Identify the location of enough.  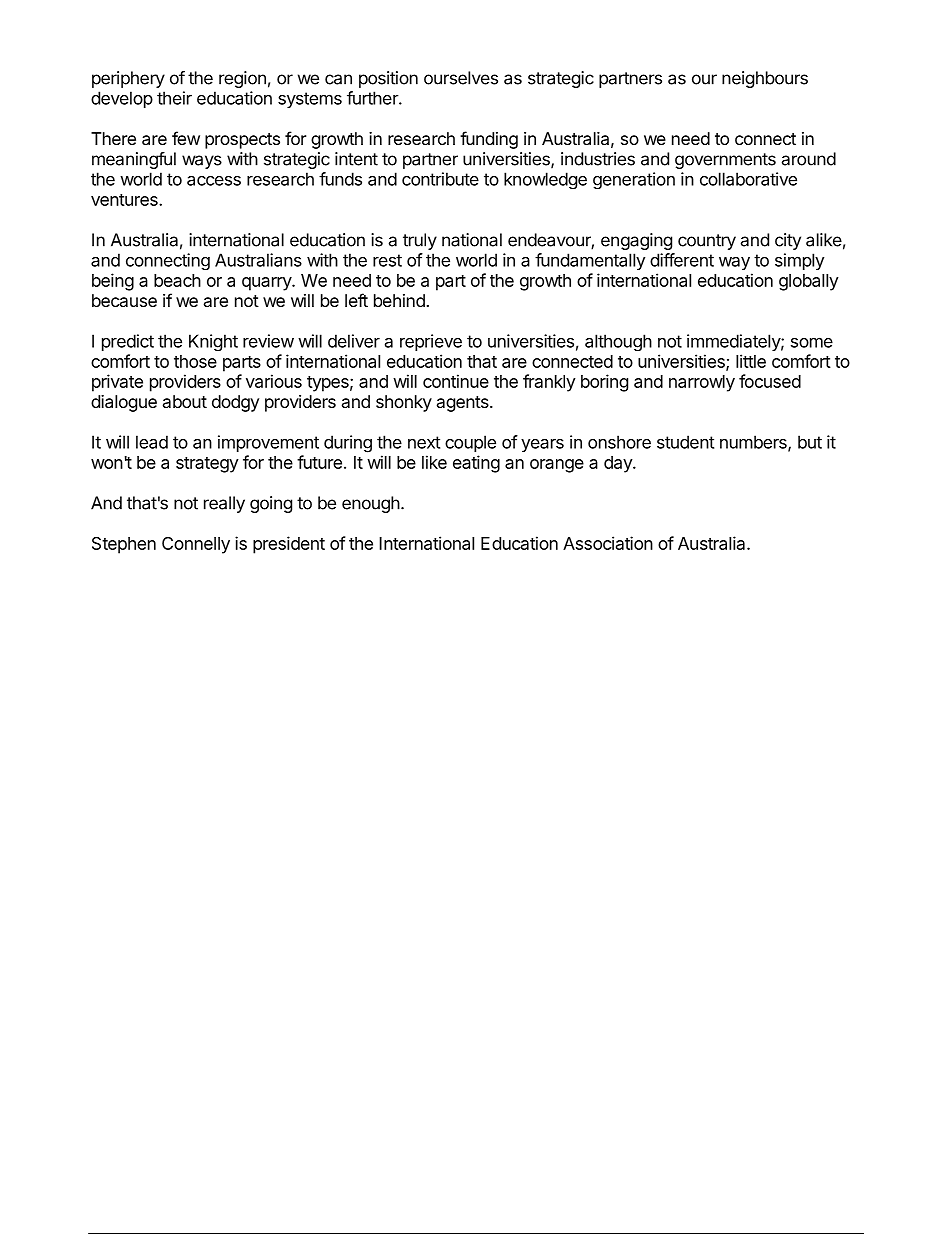
(371, 504).
